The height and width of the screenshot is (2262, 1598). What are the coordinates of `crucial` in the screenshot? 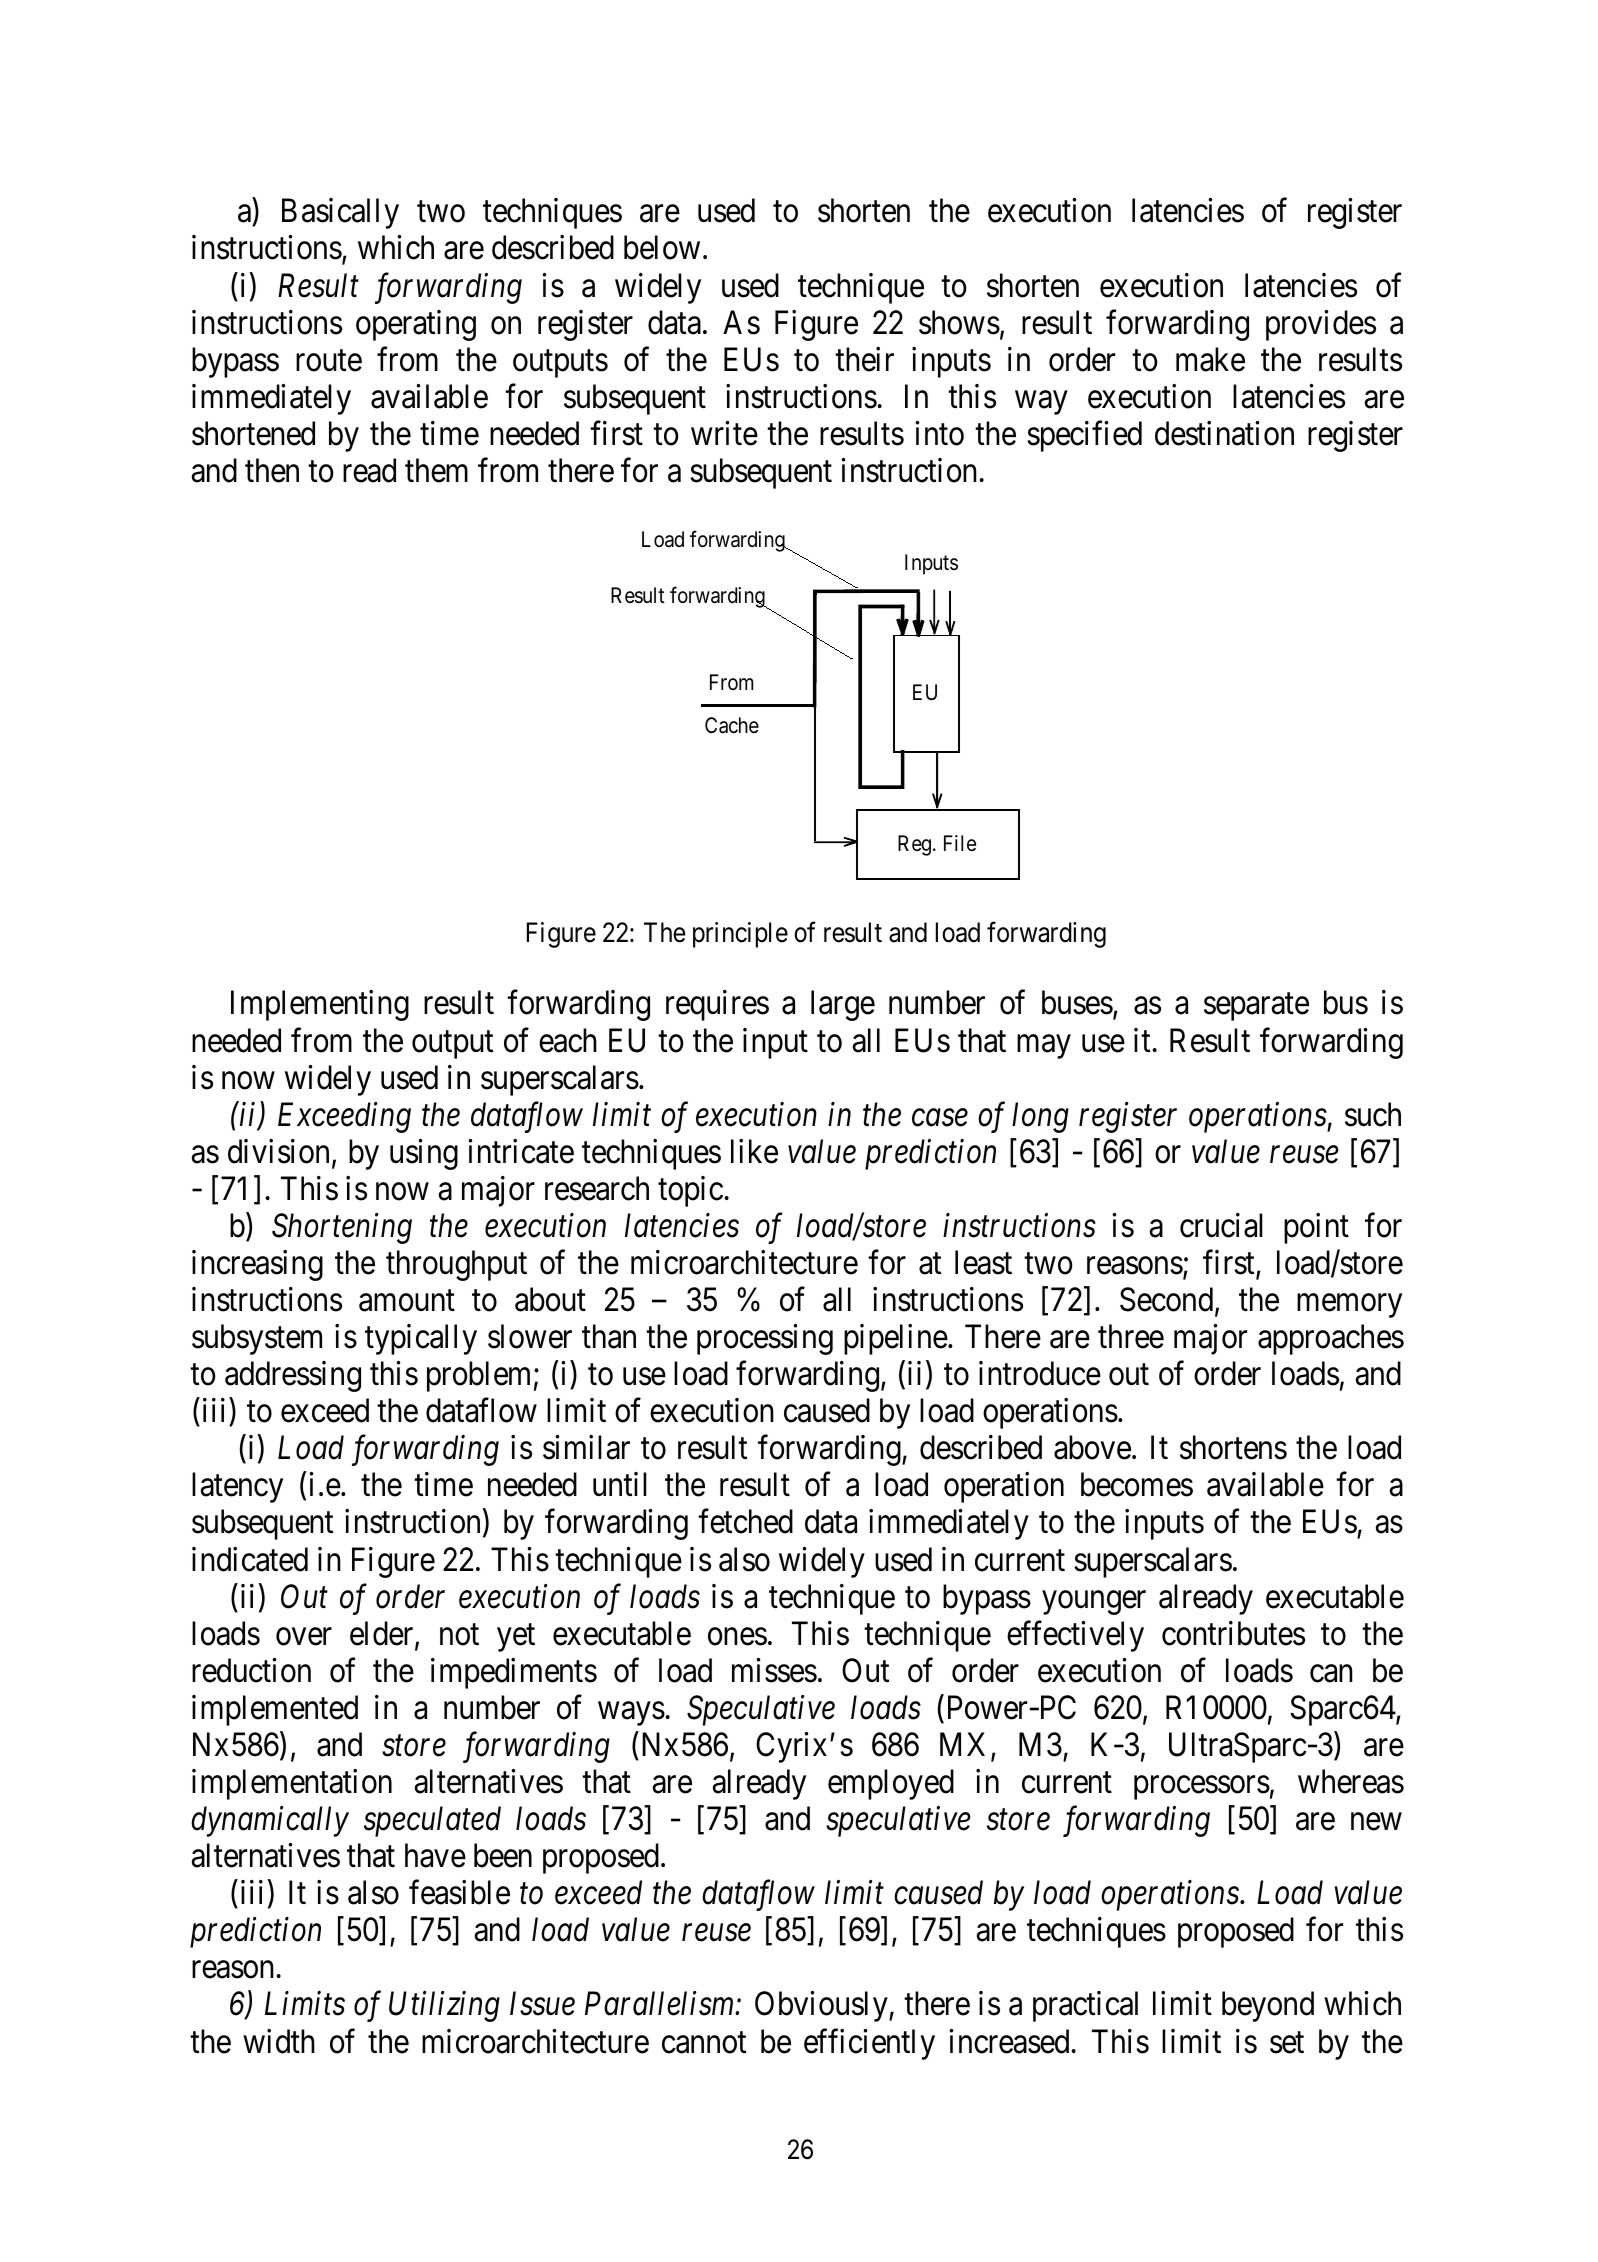 It's located at (1221, 1225).
